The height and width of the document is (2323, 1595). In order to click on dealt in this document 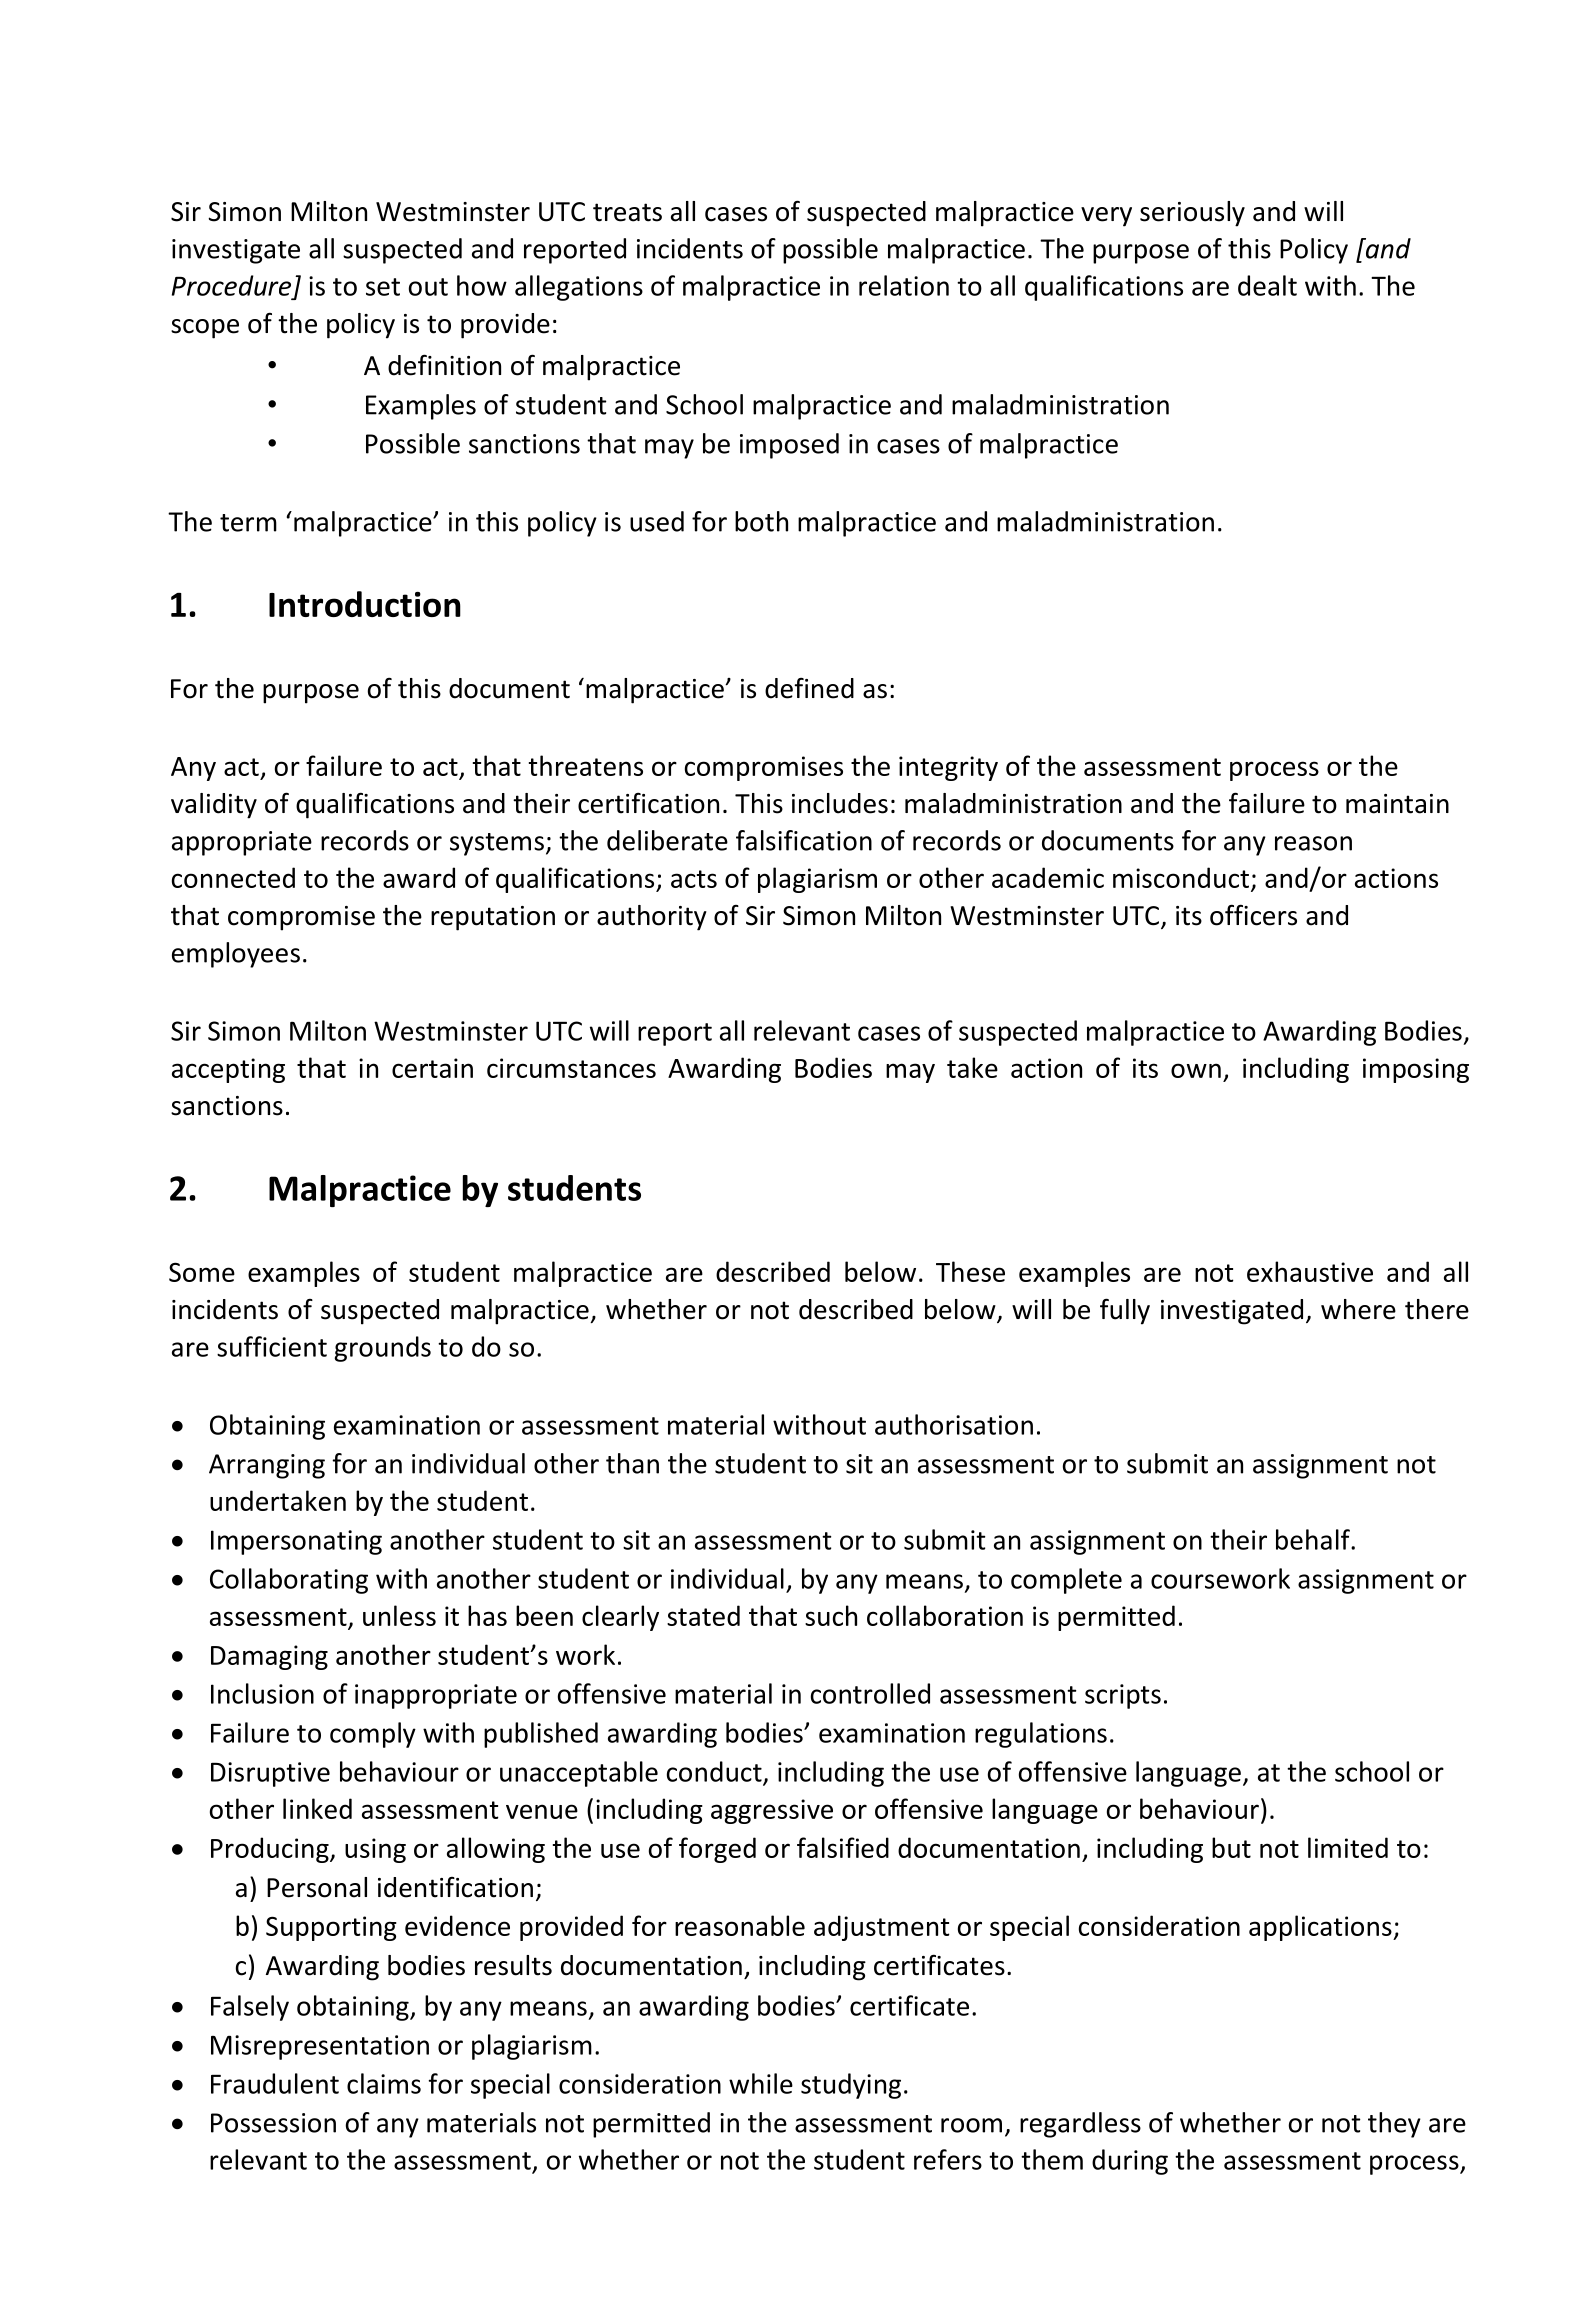, I will do `click(1267, 285)`.
